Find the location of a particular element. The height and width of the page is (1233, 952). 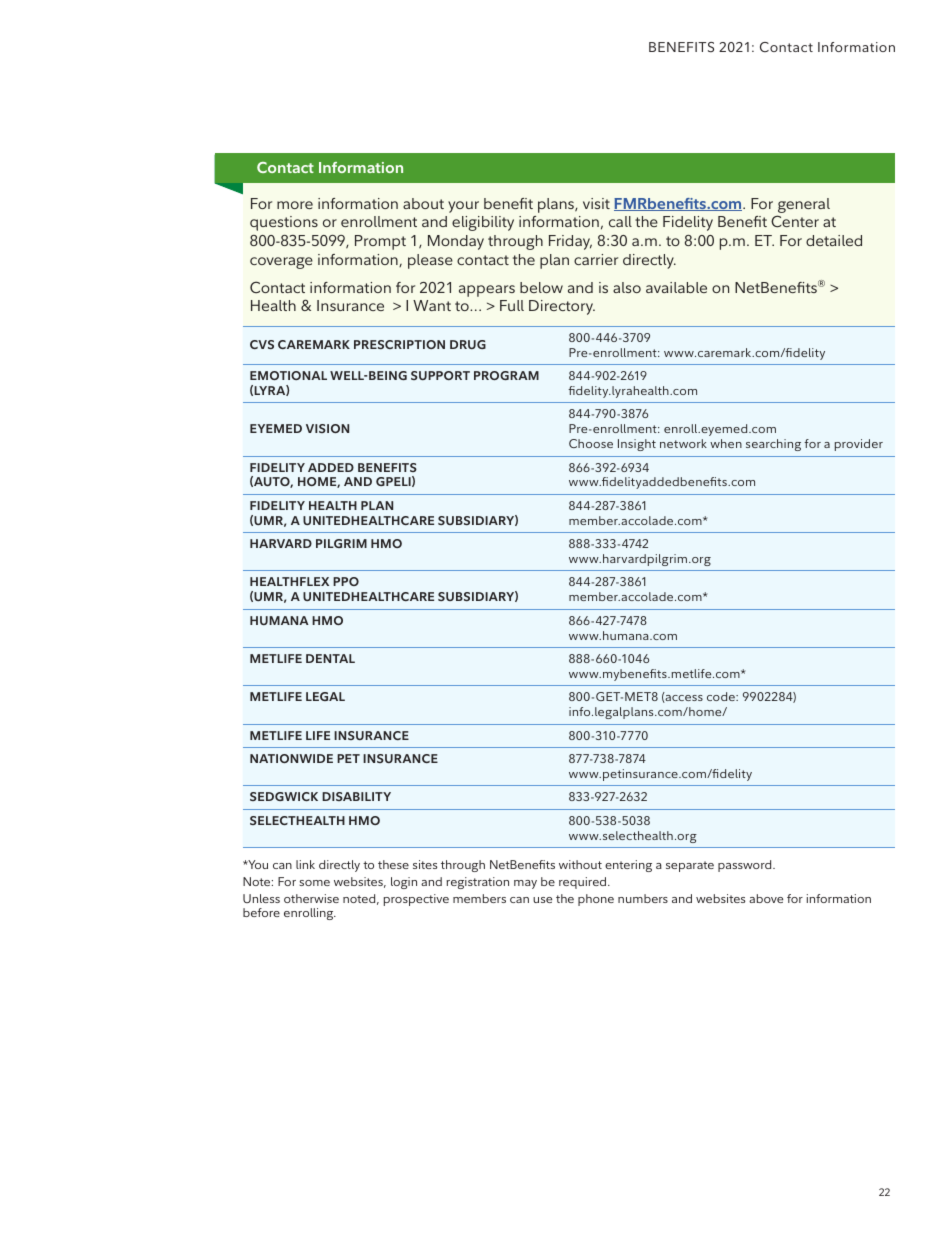

questions is located at coordinates (284, 223).
